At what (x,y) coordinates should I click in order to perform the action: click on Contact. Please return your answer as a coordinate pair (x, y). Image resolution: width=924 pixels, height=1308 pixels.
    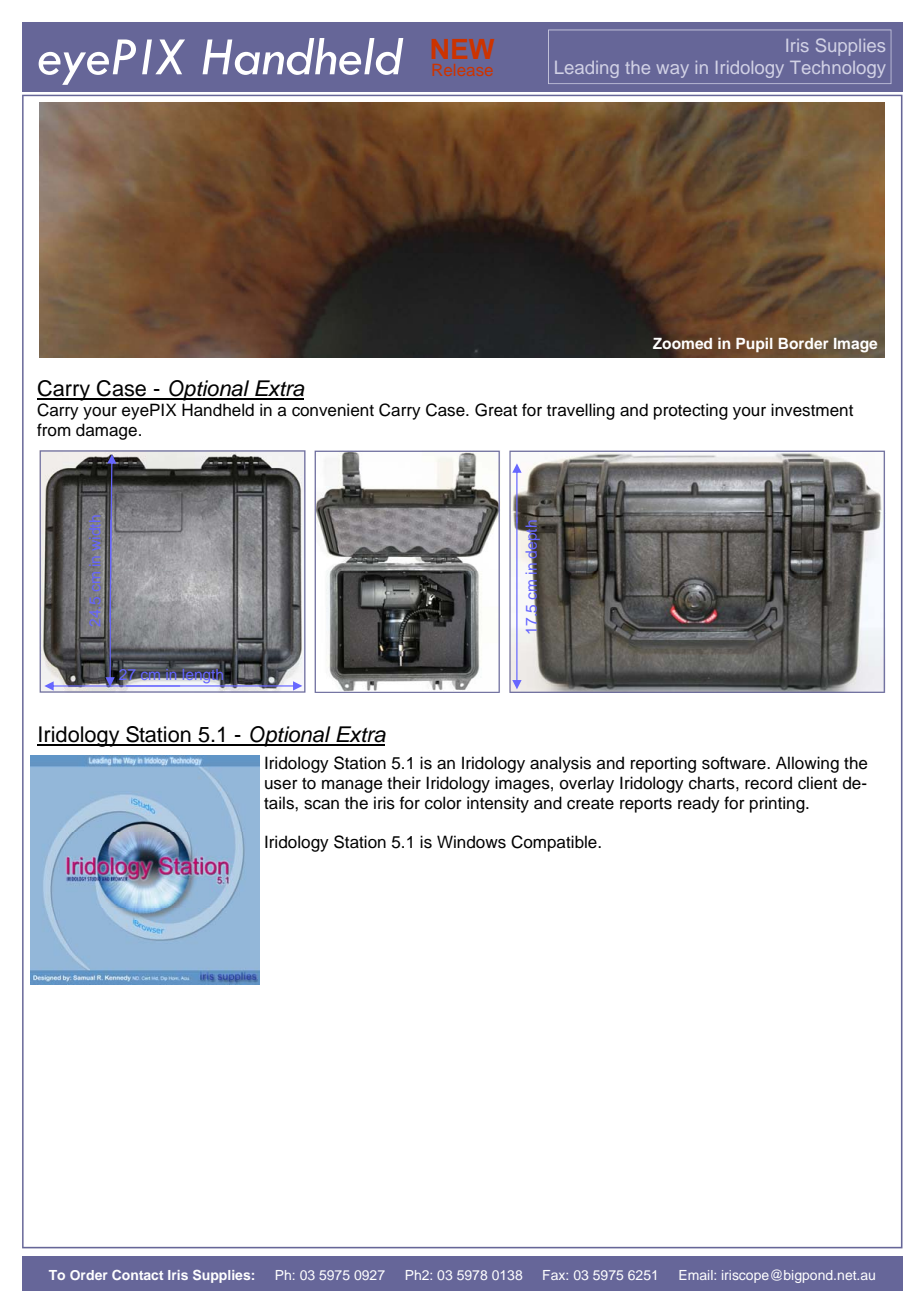
    Looking at the image, I should click on (137, 1275).
